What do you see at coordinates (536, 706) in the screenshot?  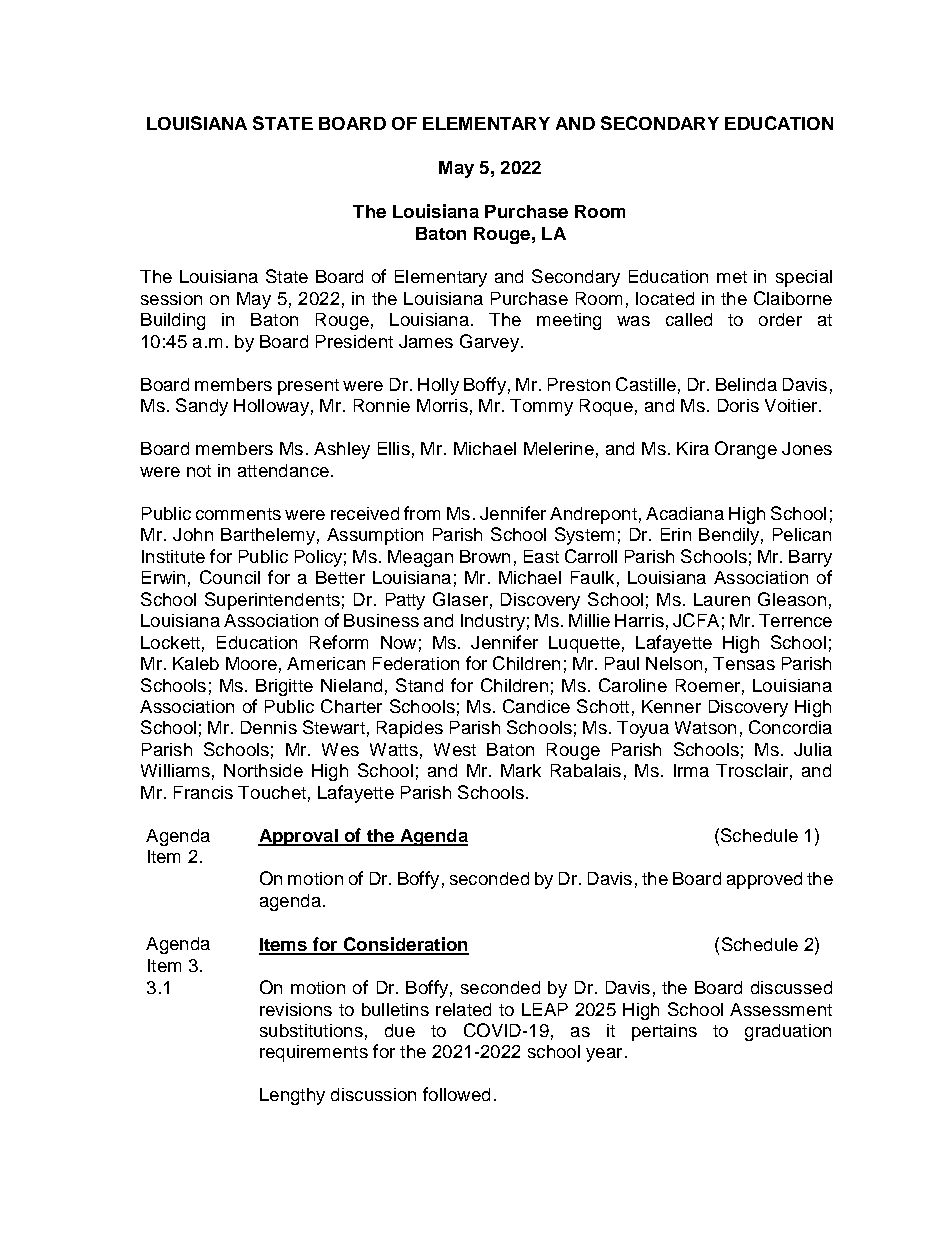 I see `Candice` at bounding box center [536, 706].
